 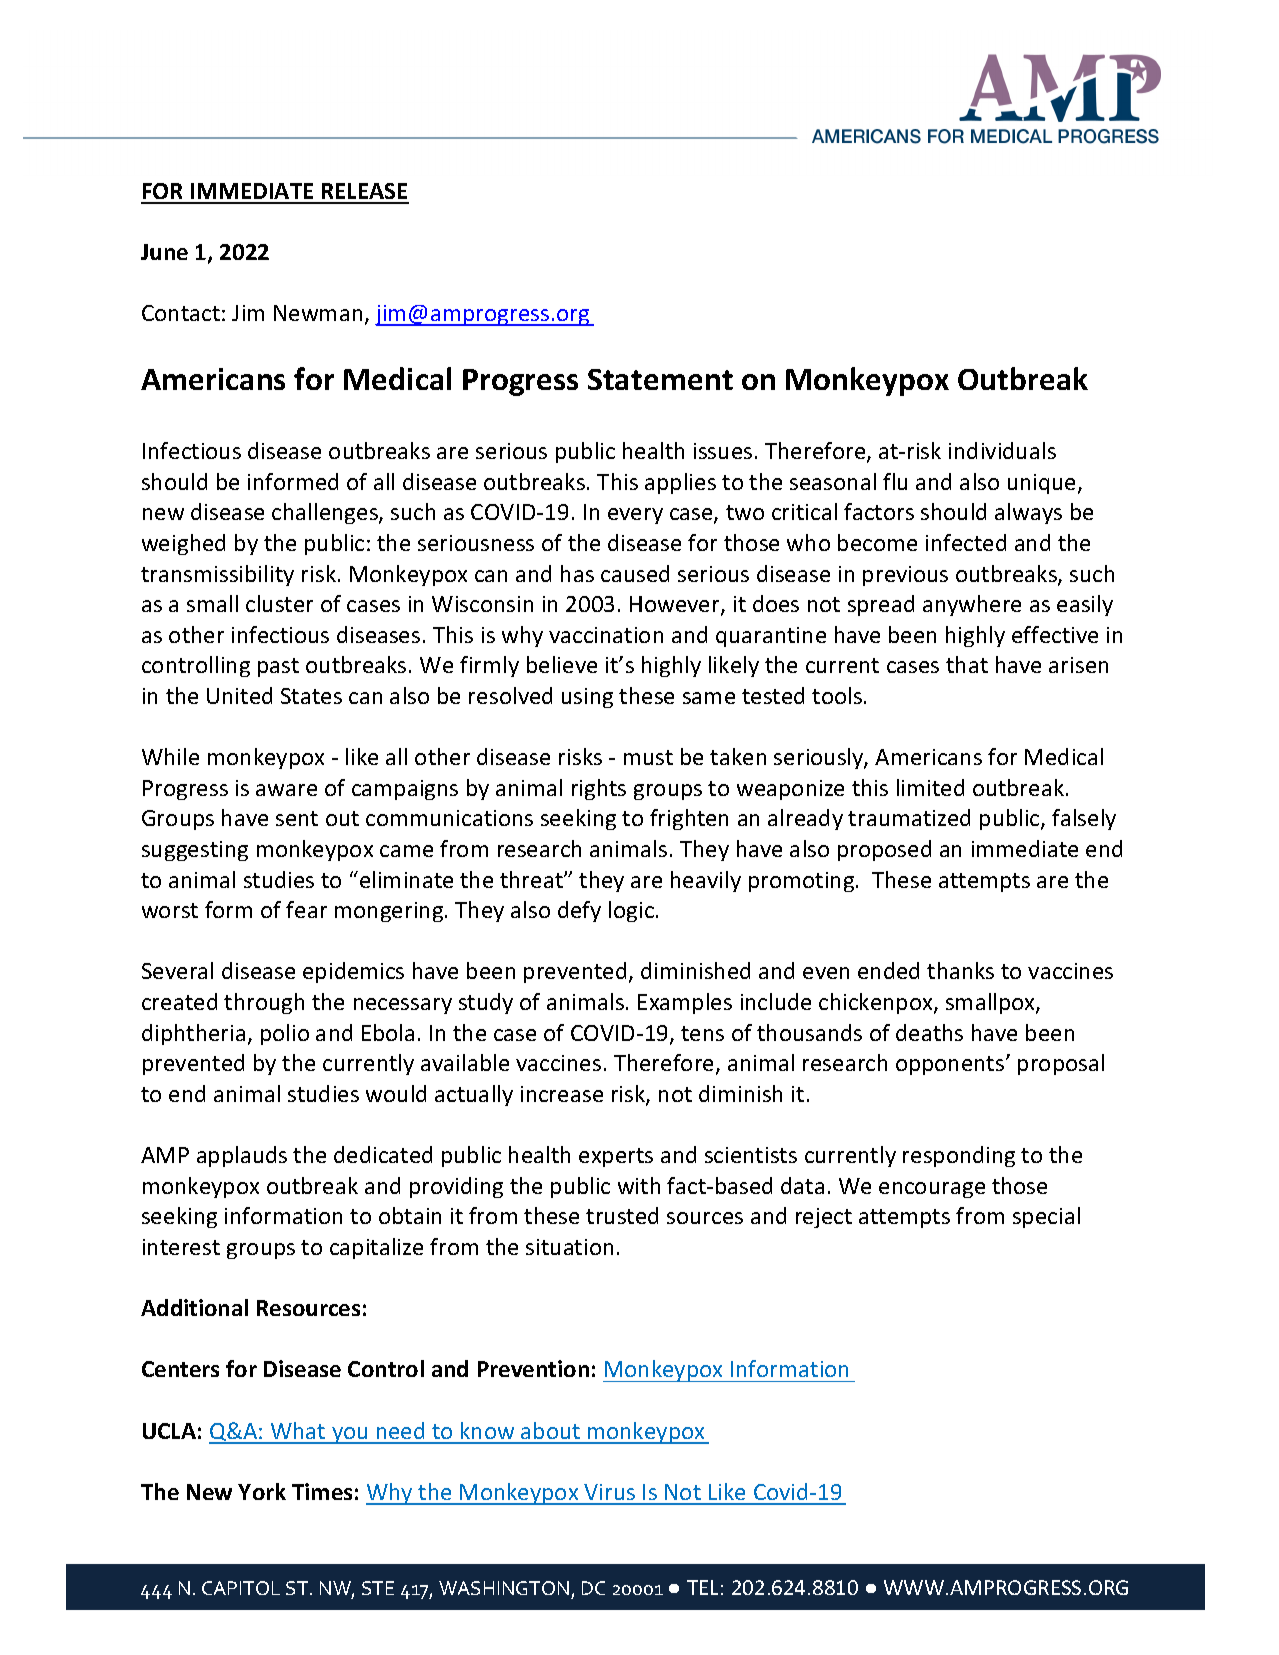 What do you see at coordinates (318, 313) in the screenshot?
I see `Newman` at bounding box center [318, 313].
